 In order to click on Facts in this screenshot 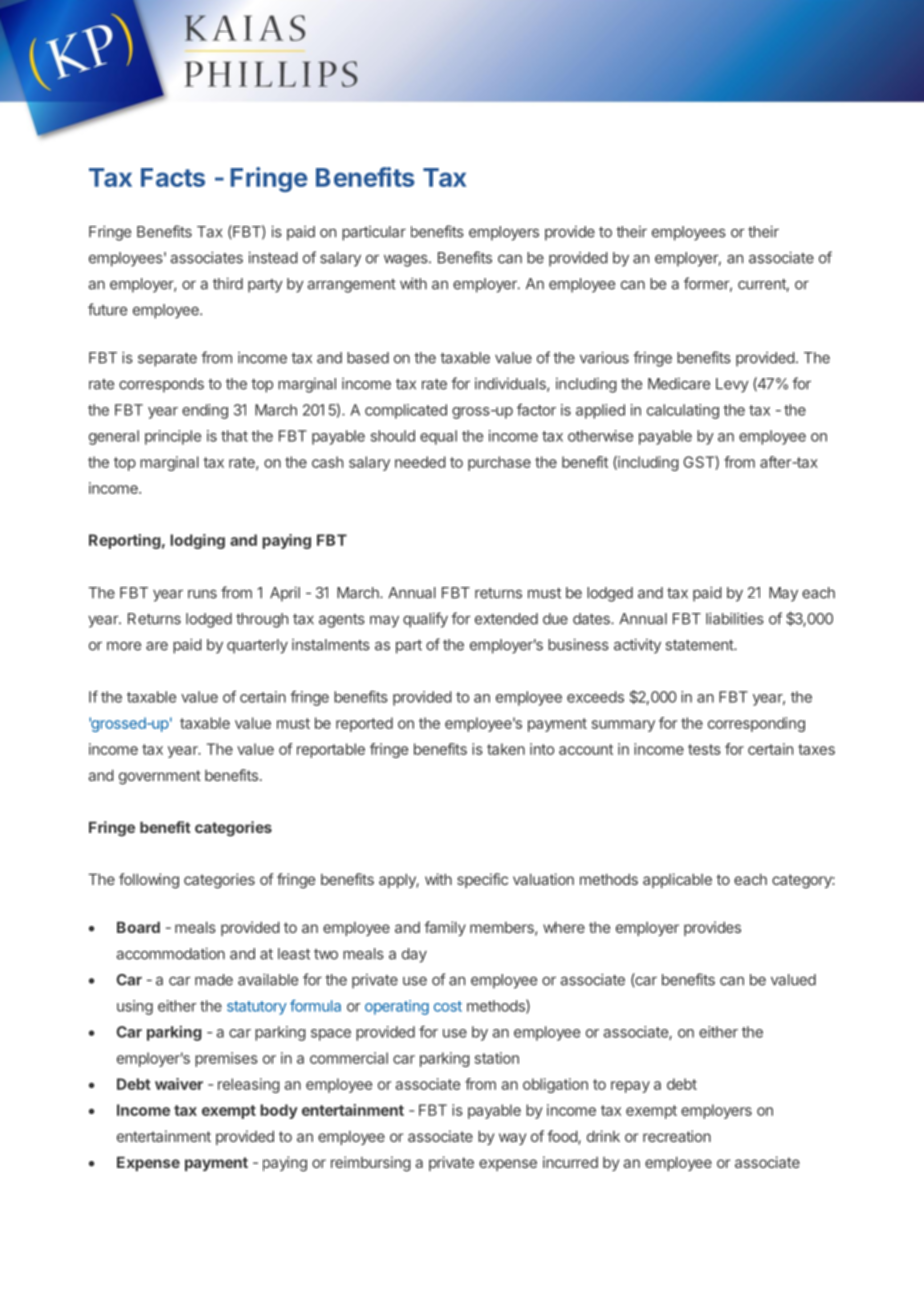, I will do `click(173, 177)`.
